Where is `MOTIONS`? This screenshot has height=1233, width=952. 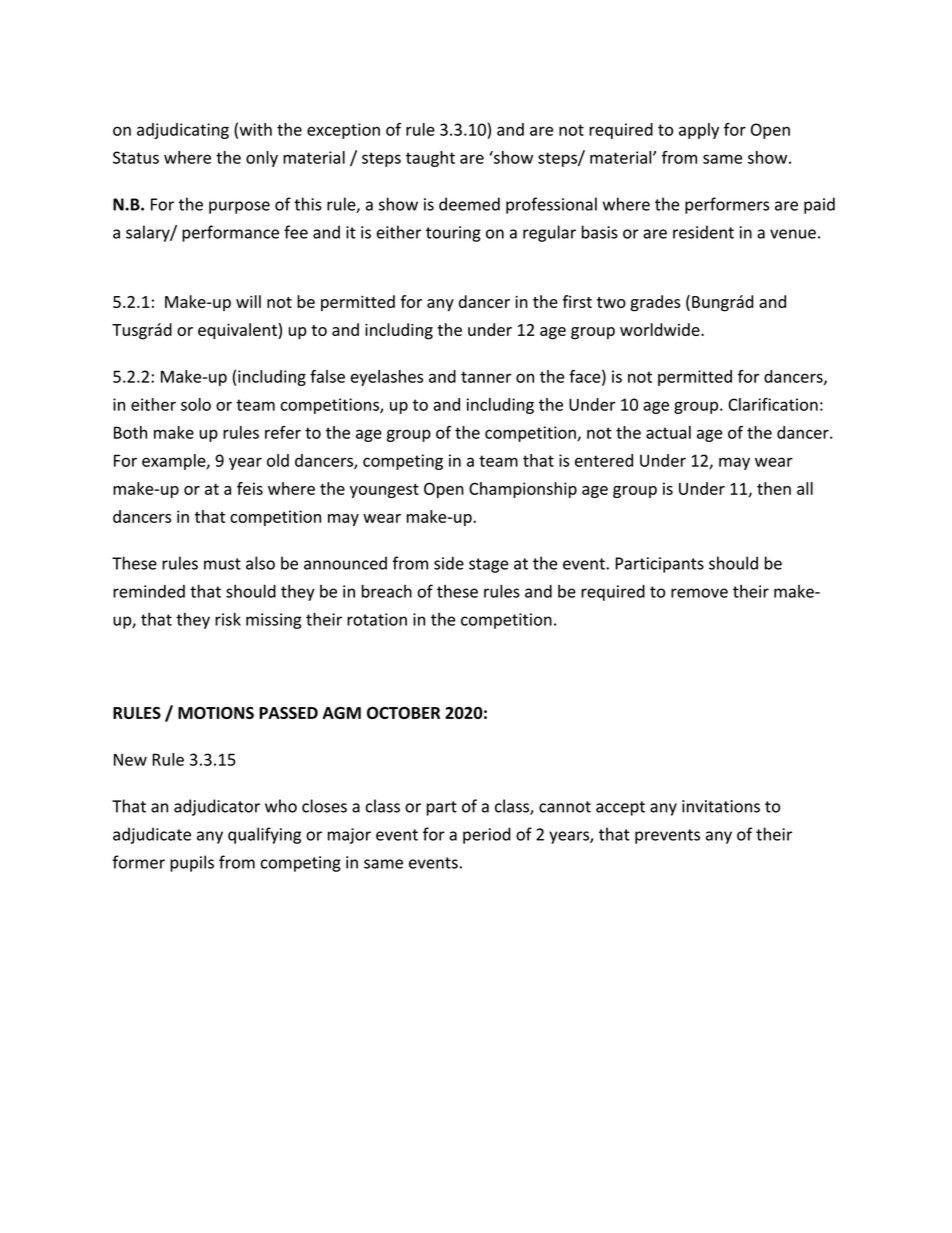 MOTIONS is located at coordinates (216, 713).
